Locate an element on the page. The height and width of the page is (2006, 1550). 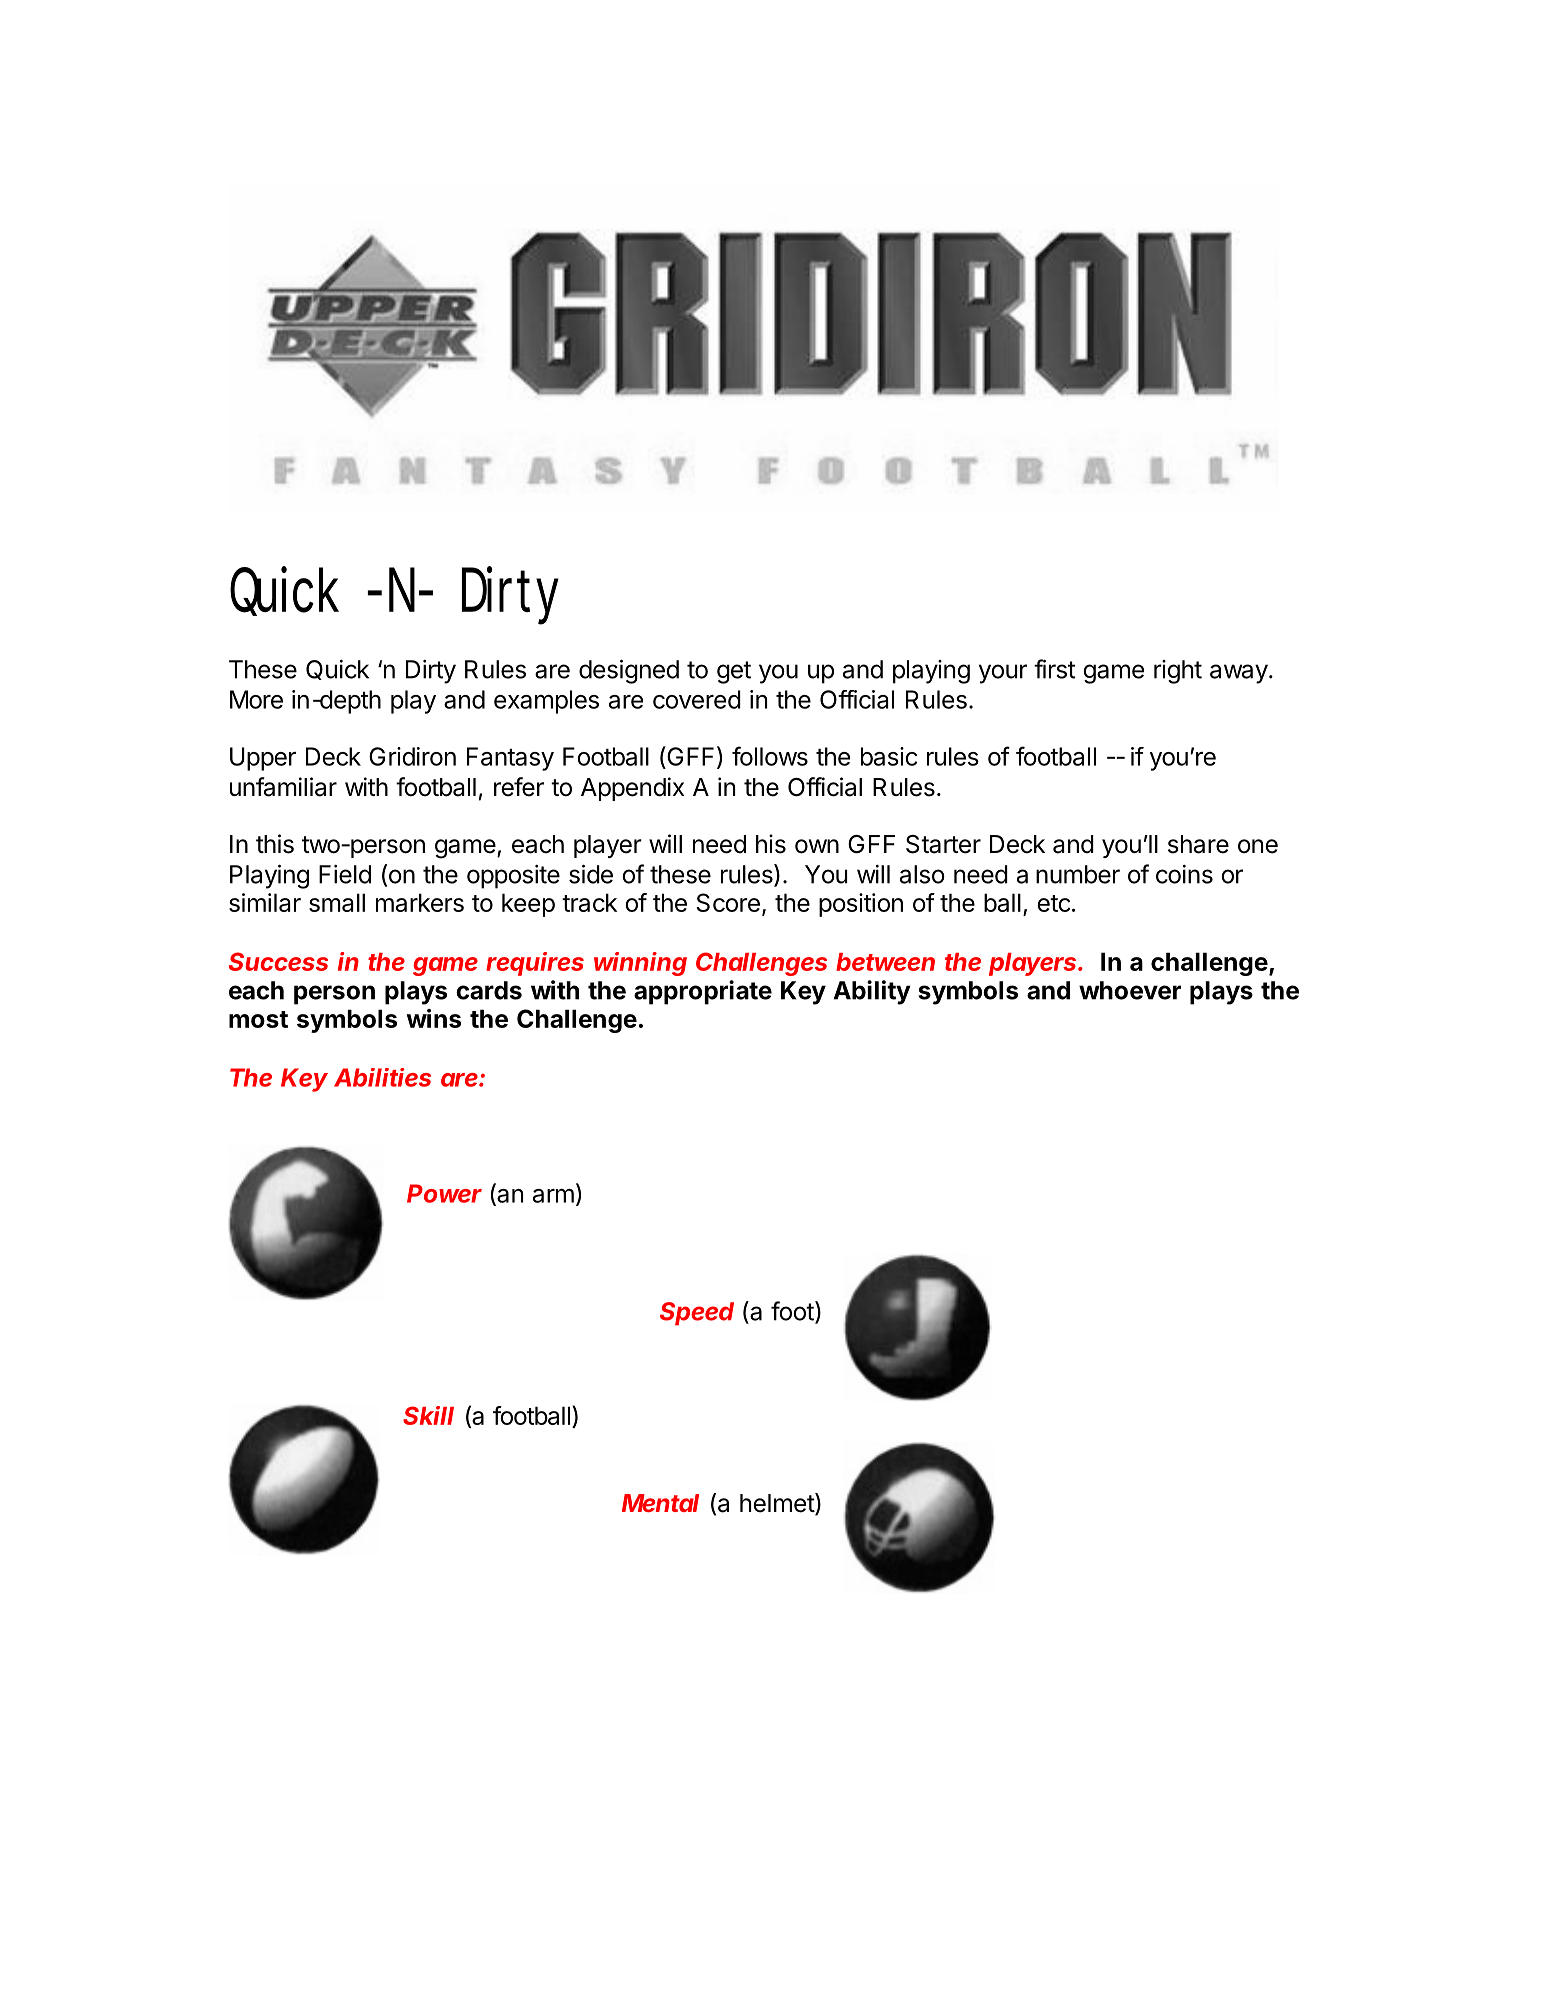
More is located at coordinates (256, 699).
